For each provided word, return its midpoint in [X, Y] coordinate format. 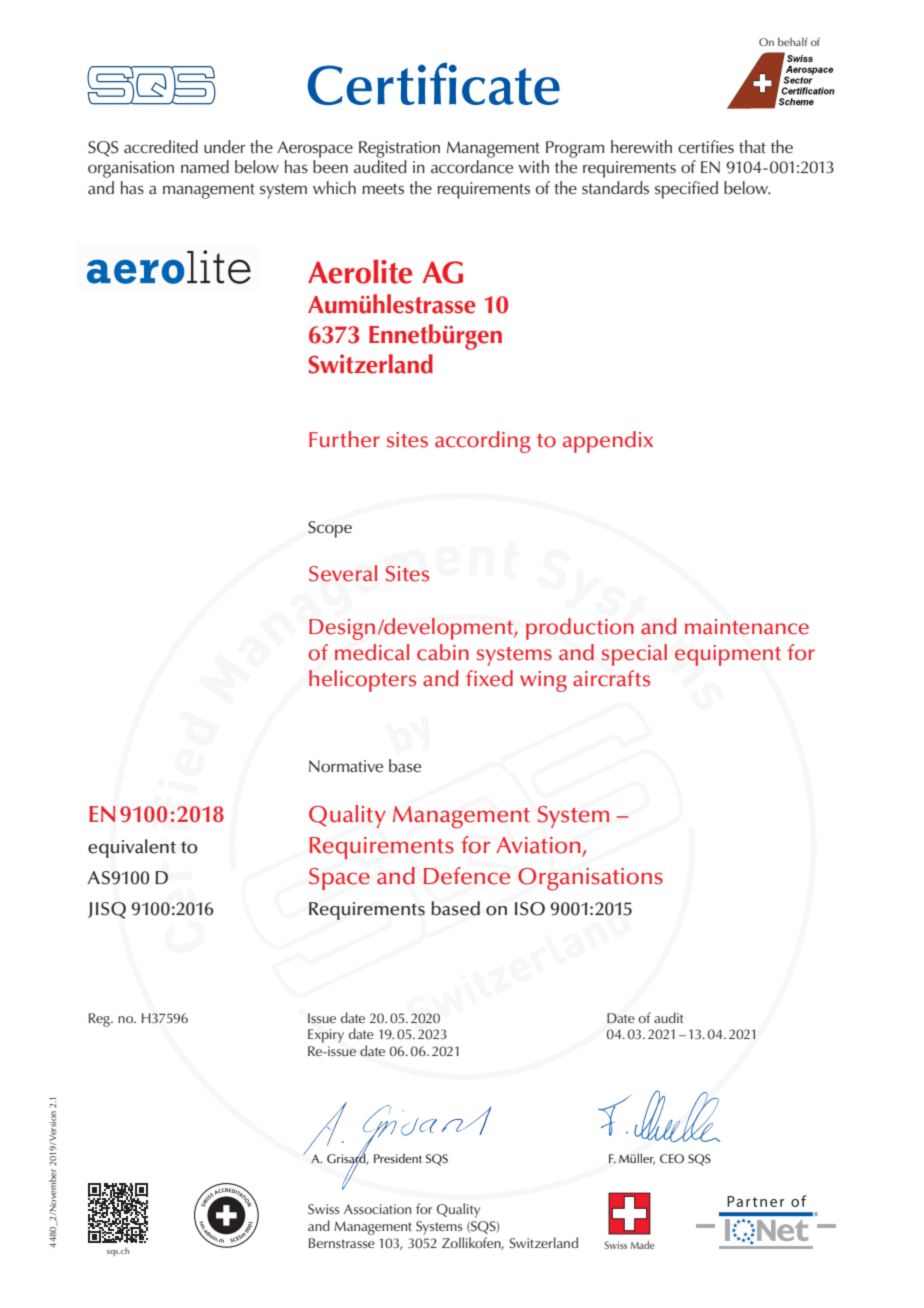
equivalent [132, 848]
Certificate [434, 83]
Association [377, 1209]
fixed [489, 678]
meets [383, 189]
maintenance [747, 627]
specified [686, 190]
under [224, 146]
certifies [706, 147]
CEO [672, 1159]
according [483, 442]
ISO [530, 909]
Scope [330, 529]
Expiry [326, 1036]
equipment [728, 655]
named [205, 167]
